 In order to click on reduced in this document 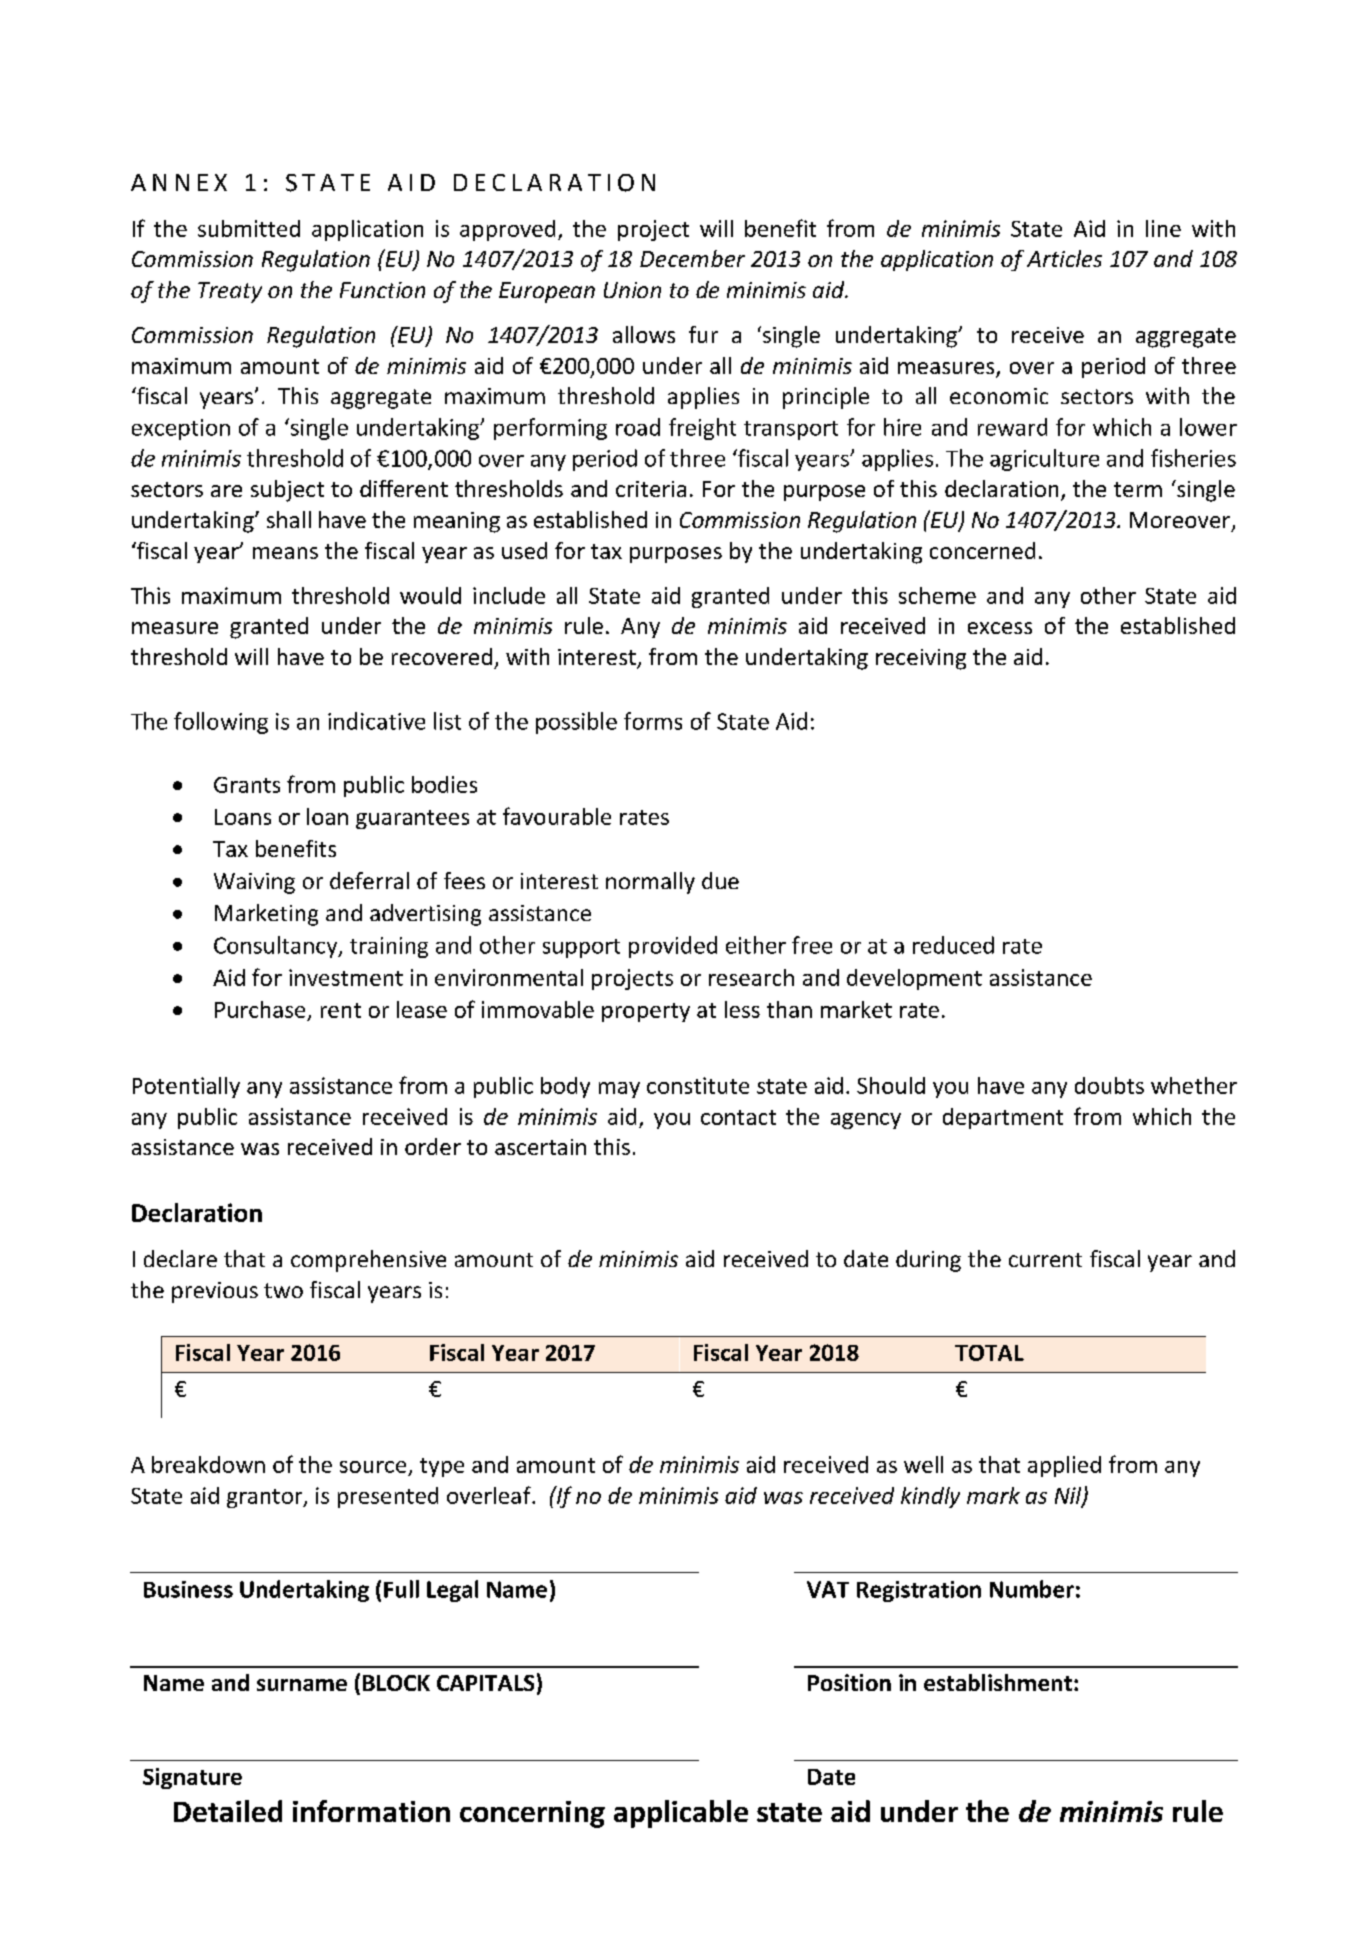, I will do `click(953, 945)`.
